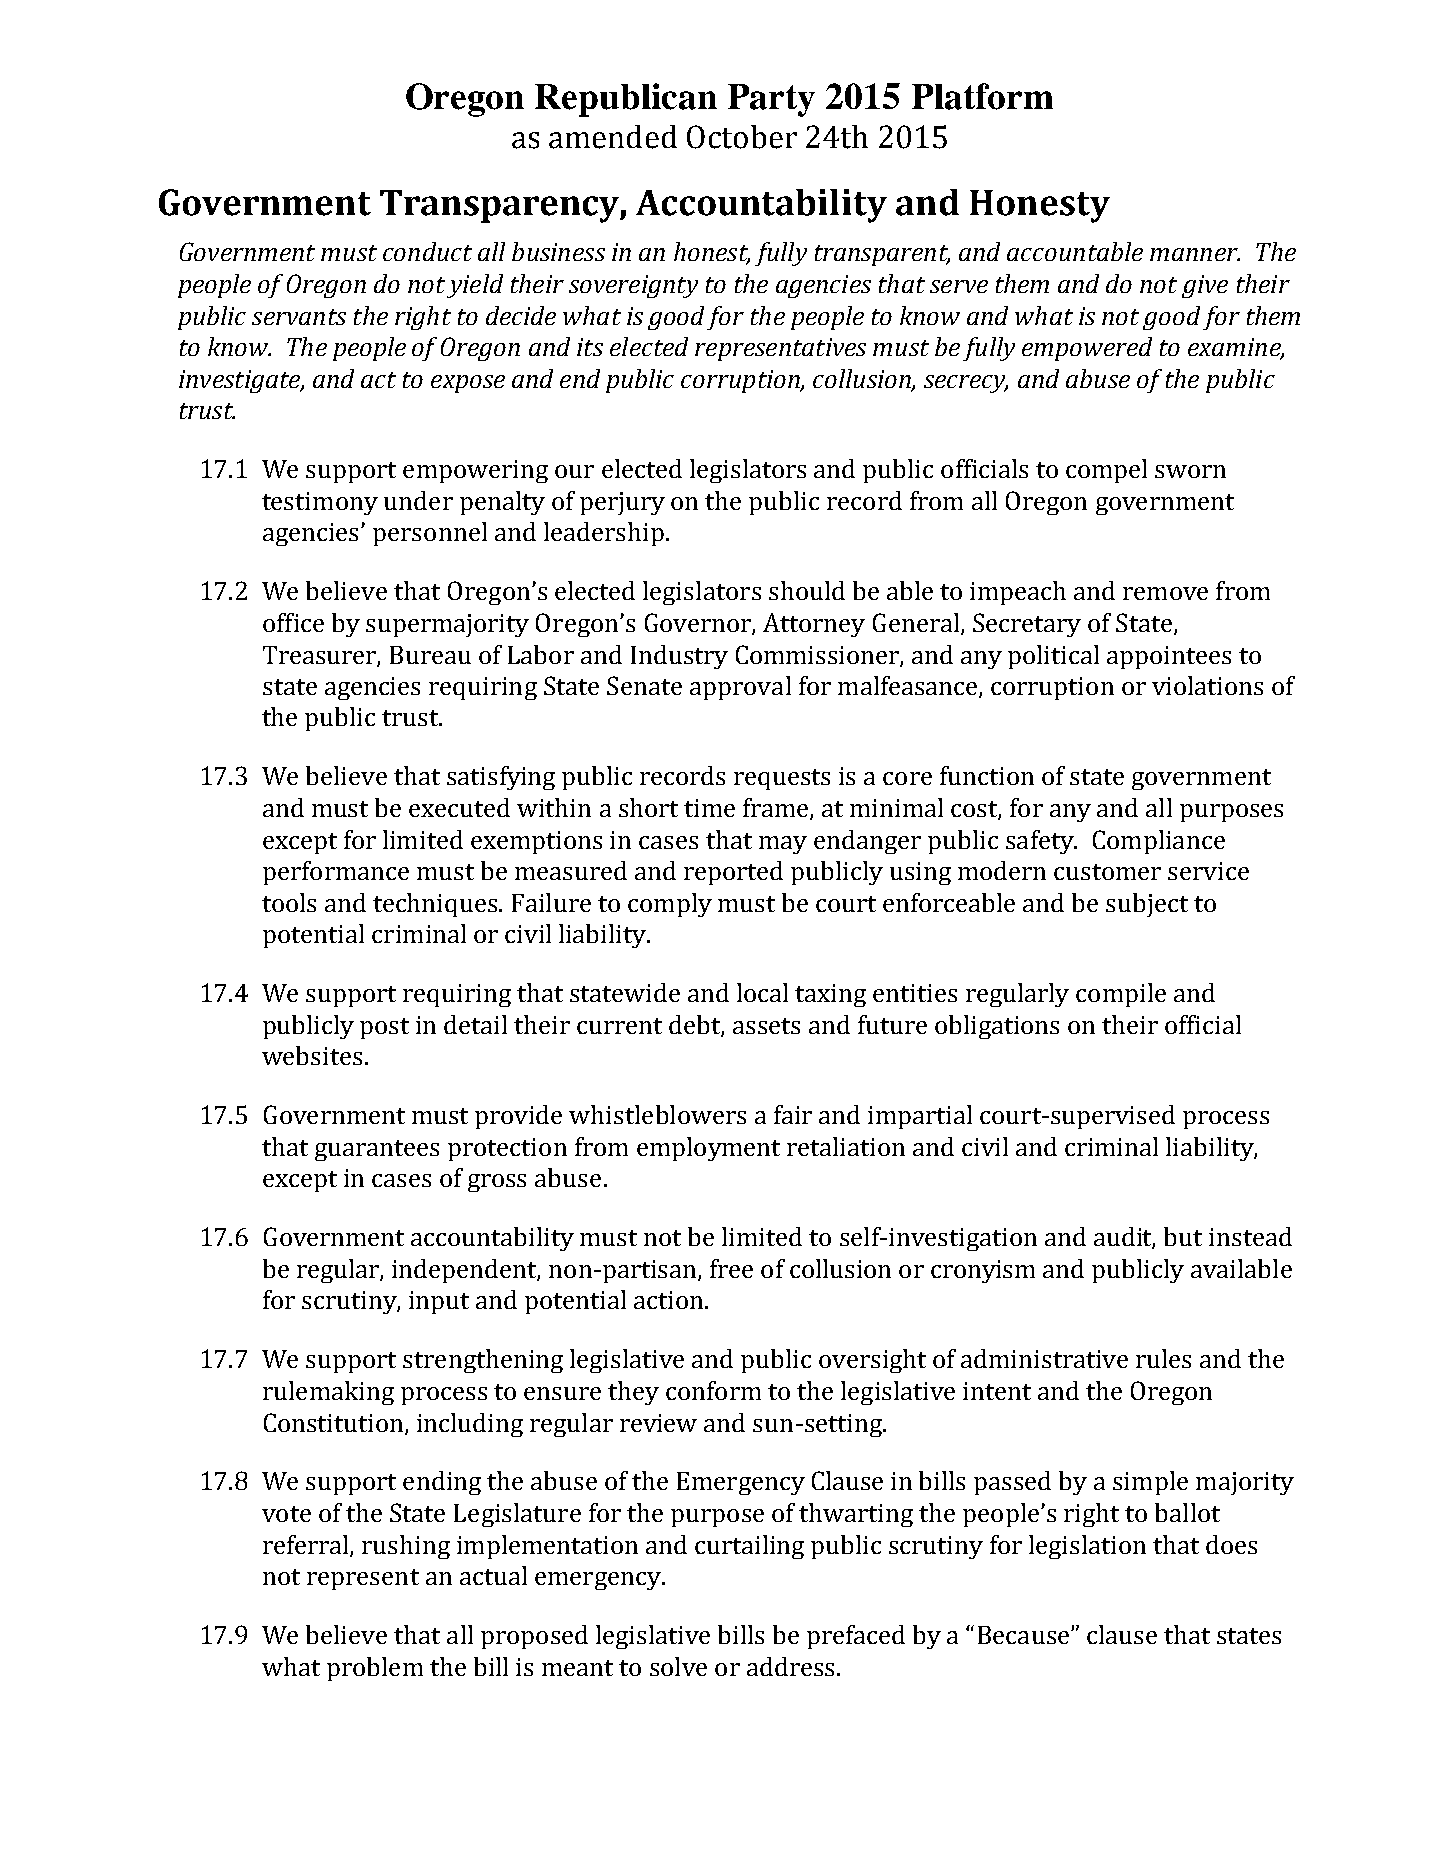  I want to click on conduct, so click(427, 251).
